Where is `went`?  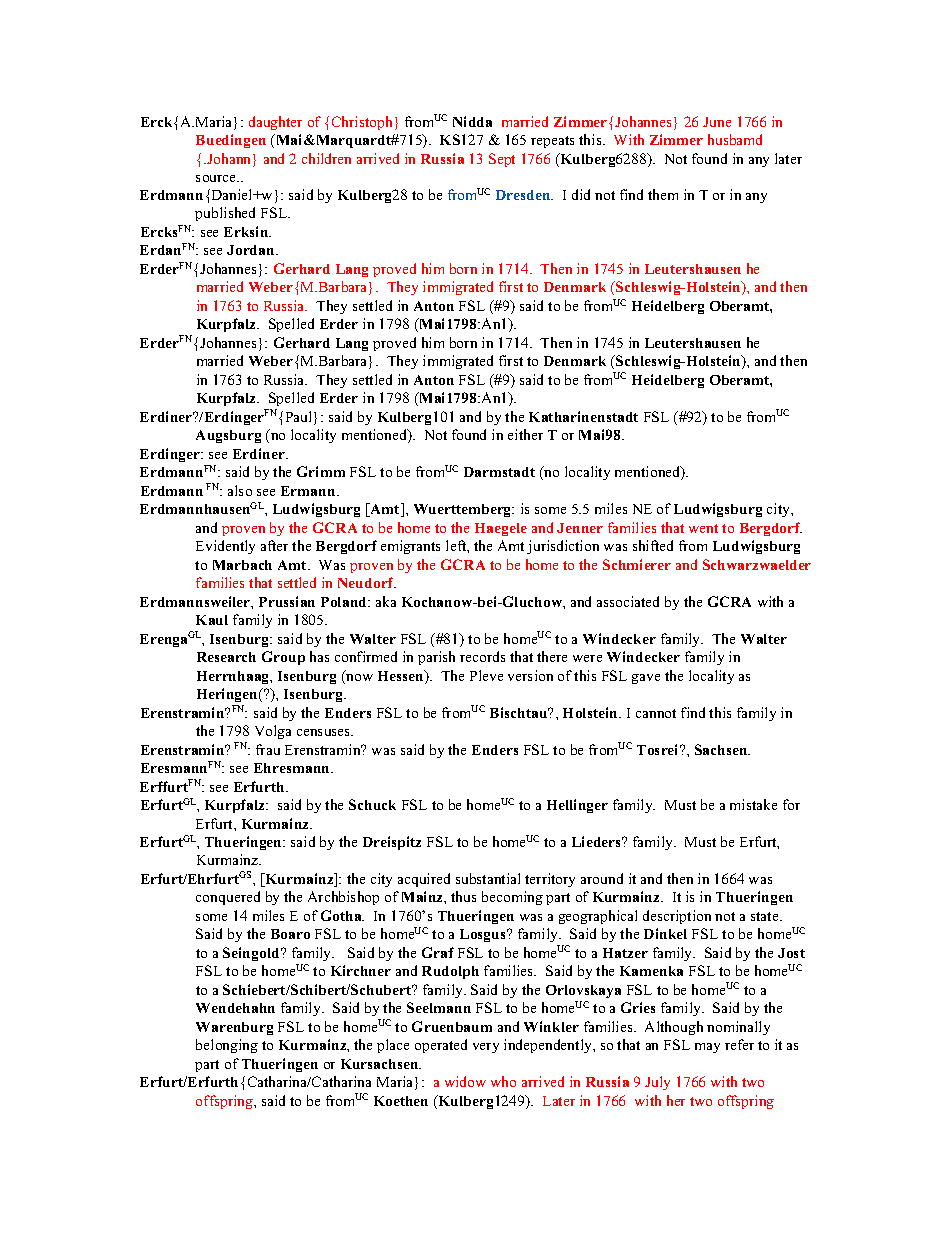
went is located at coordinates (703, 528).
